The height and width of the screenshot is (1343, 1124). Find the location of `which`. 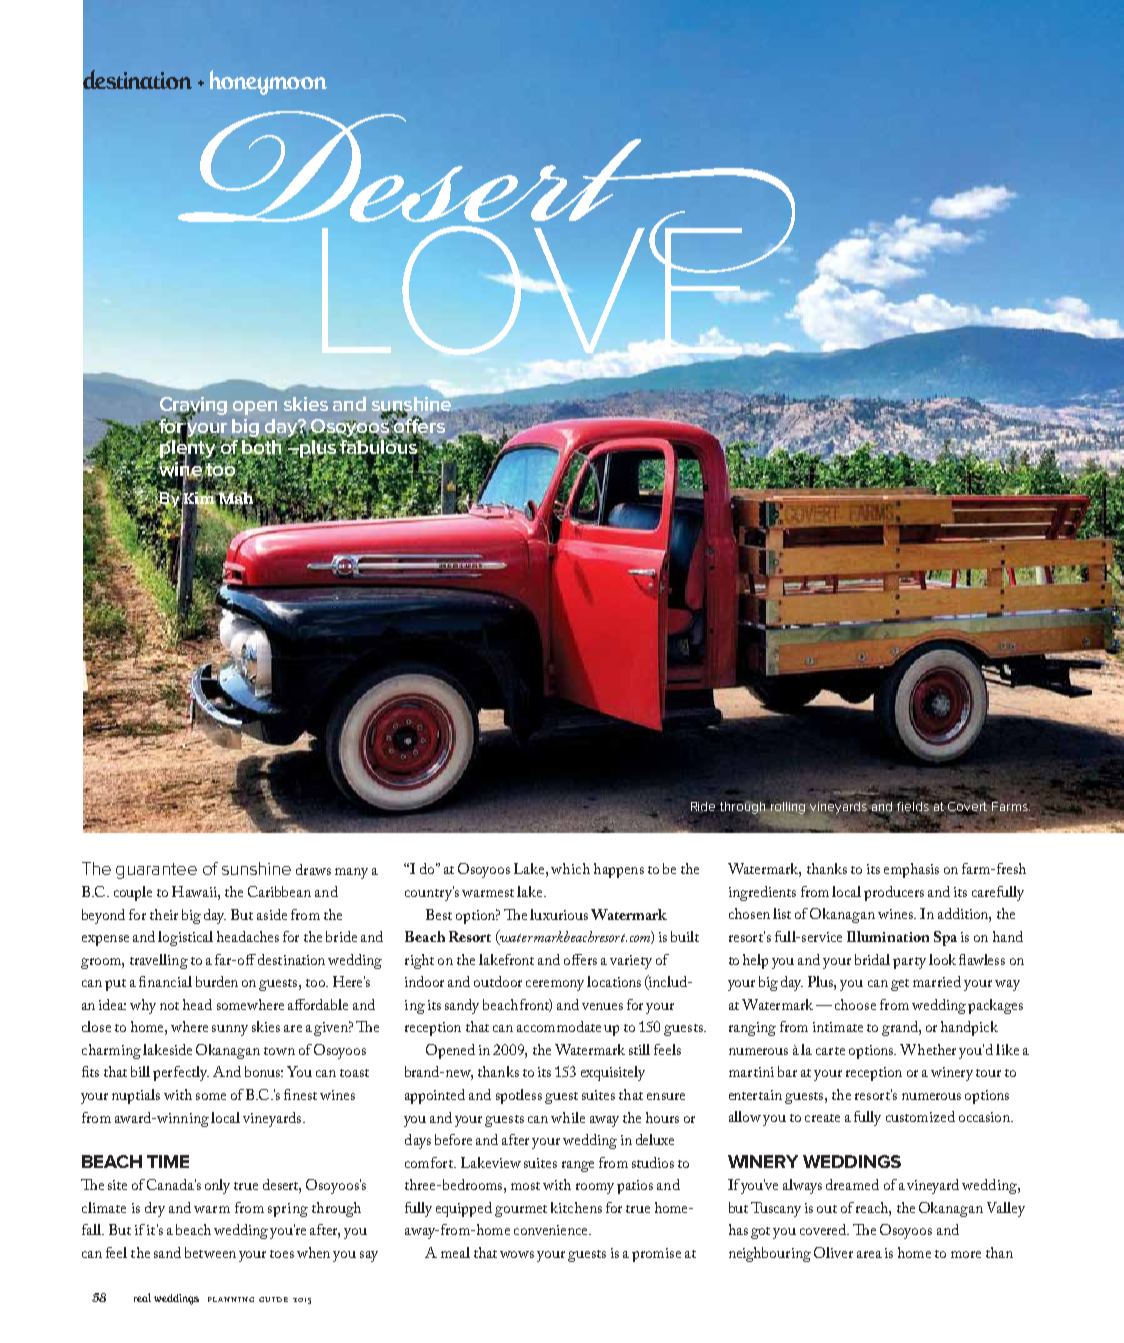

which is located at coordinates (570, 868).
